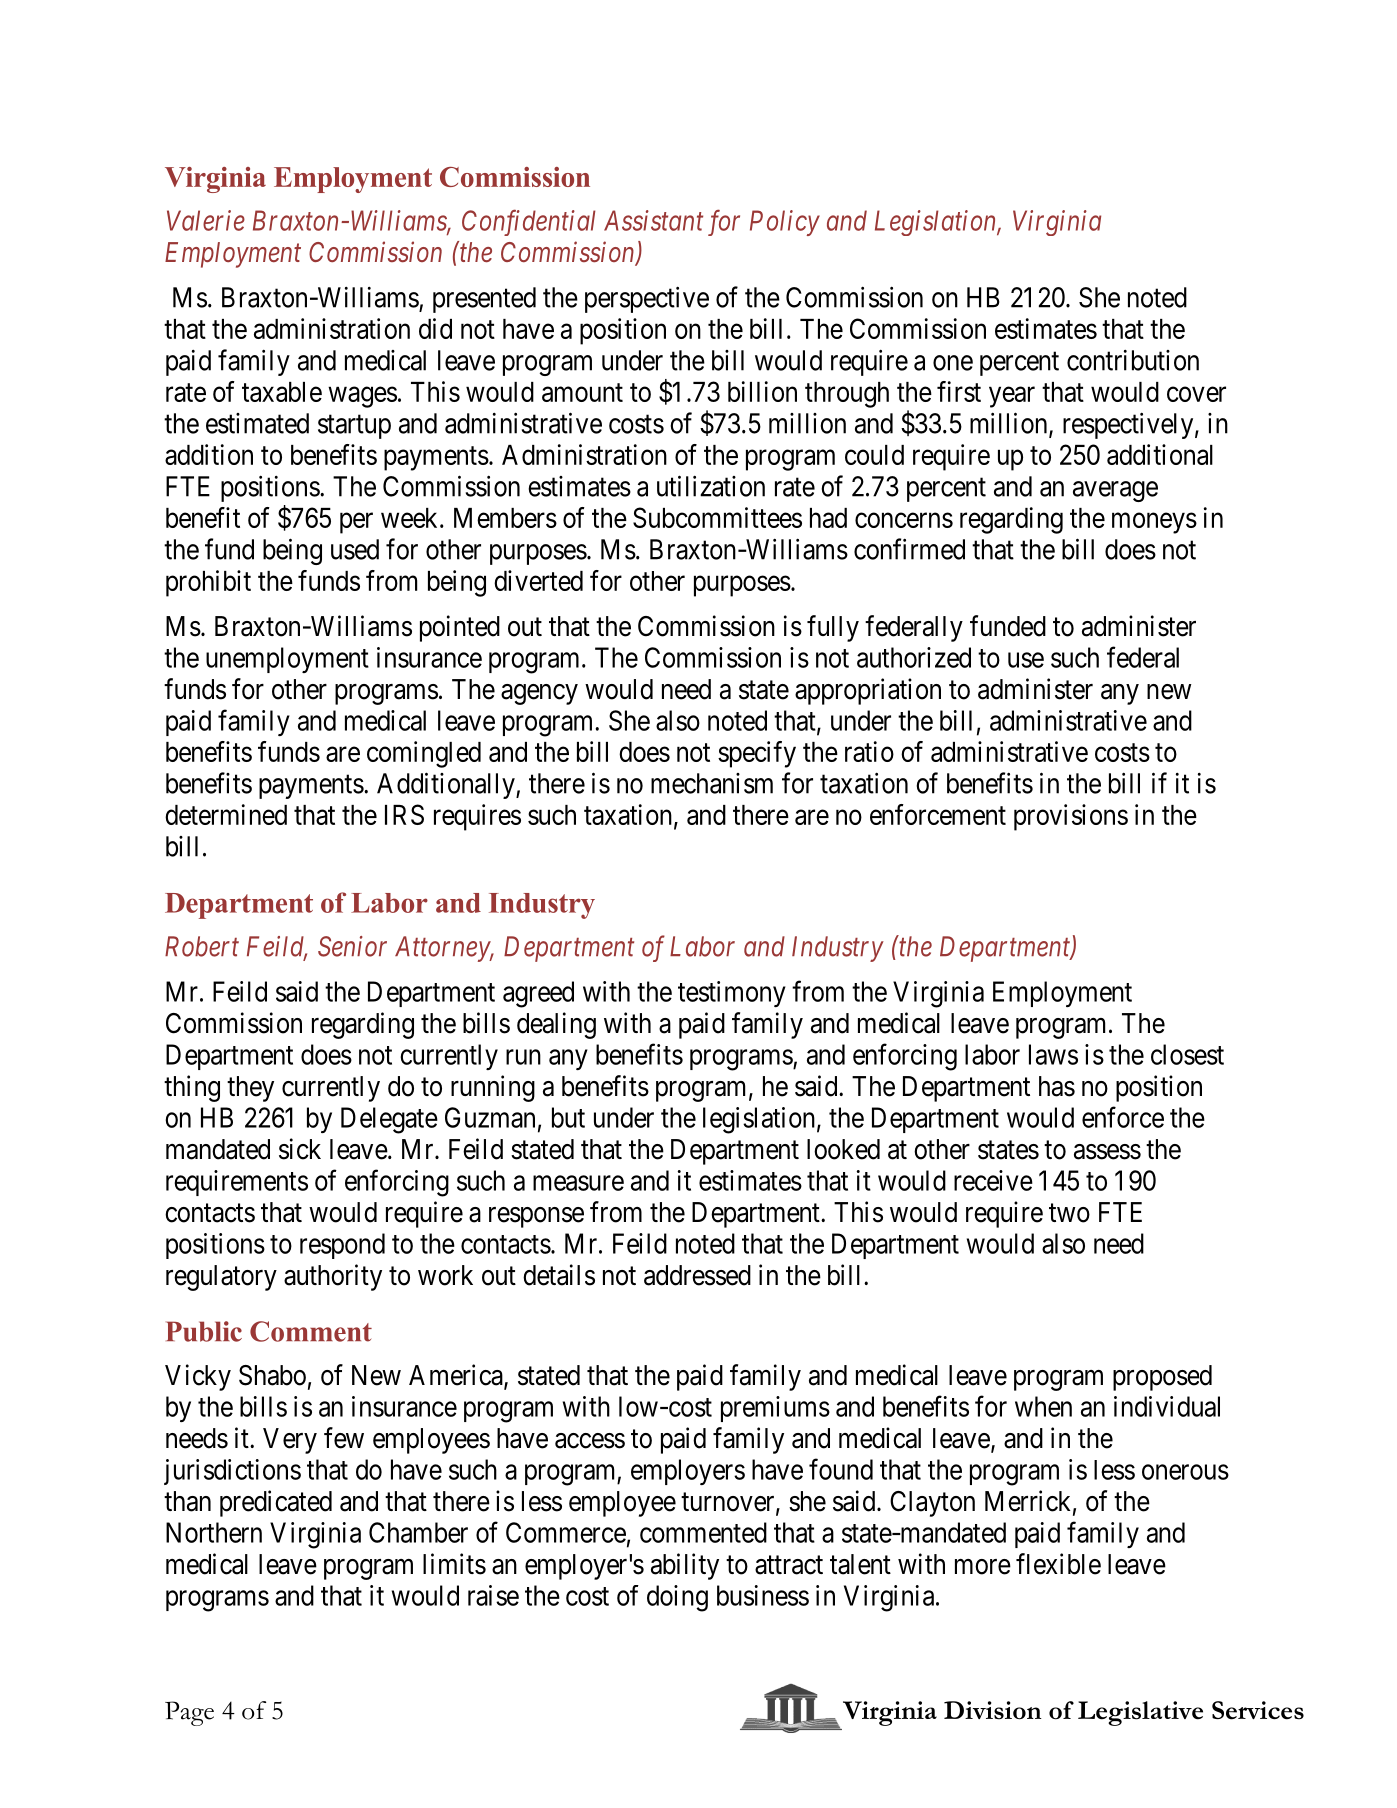 This document has width=1397, height=1808. I want to click on Legislative, so click(1140, 1713).
